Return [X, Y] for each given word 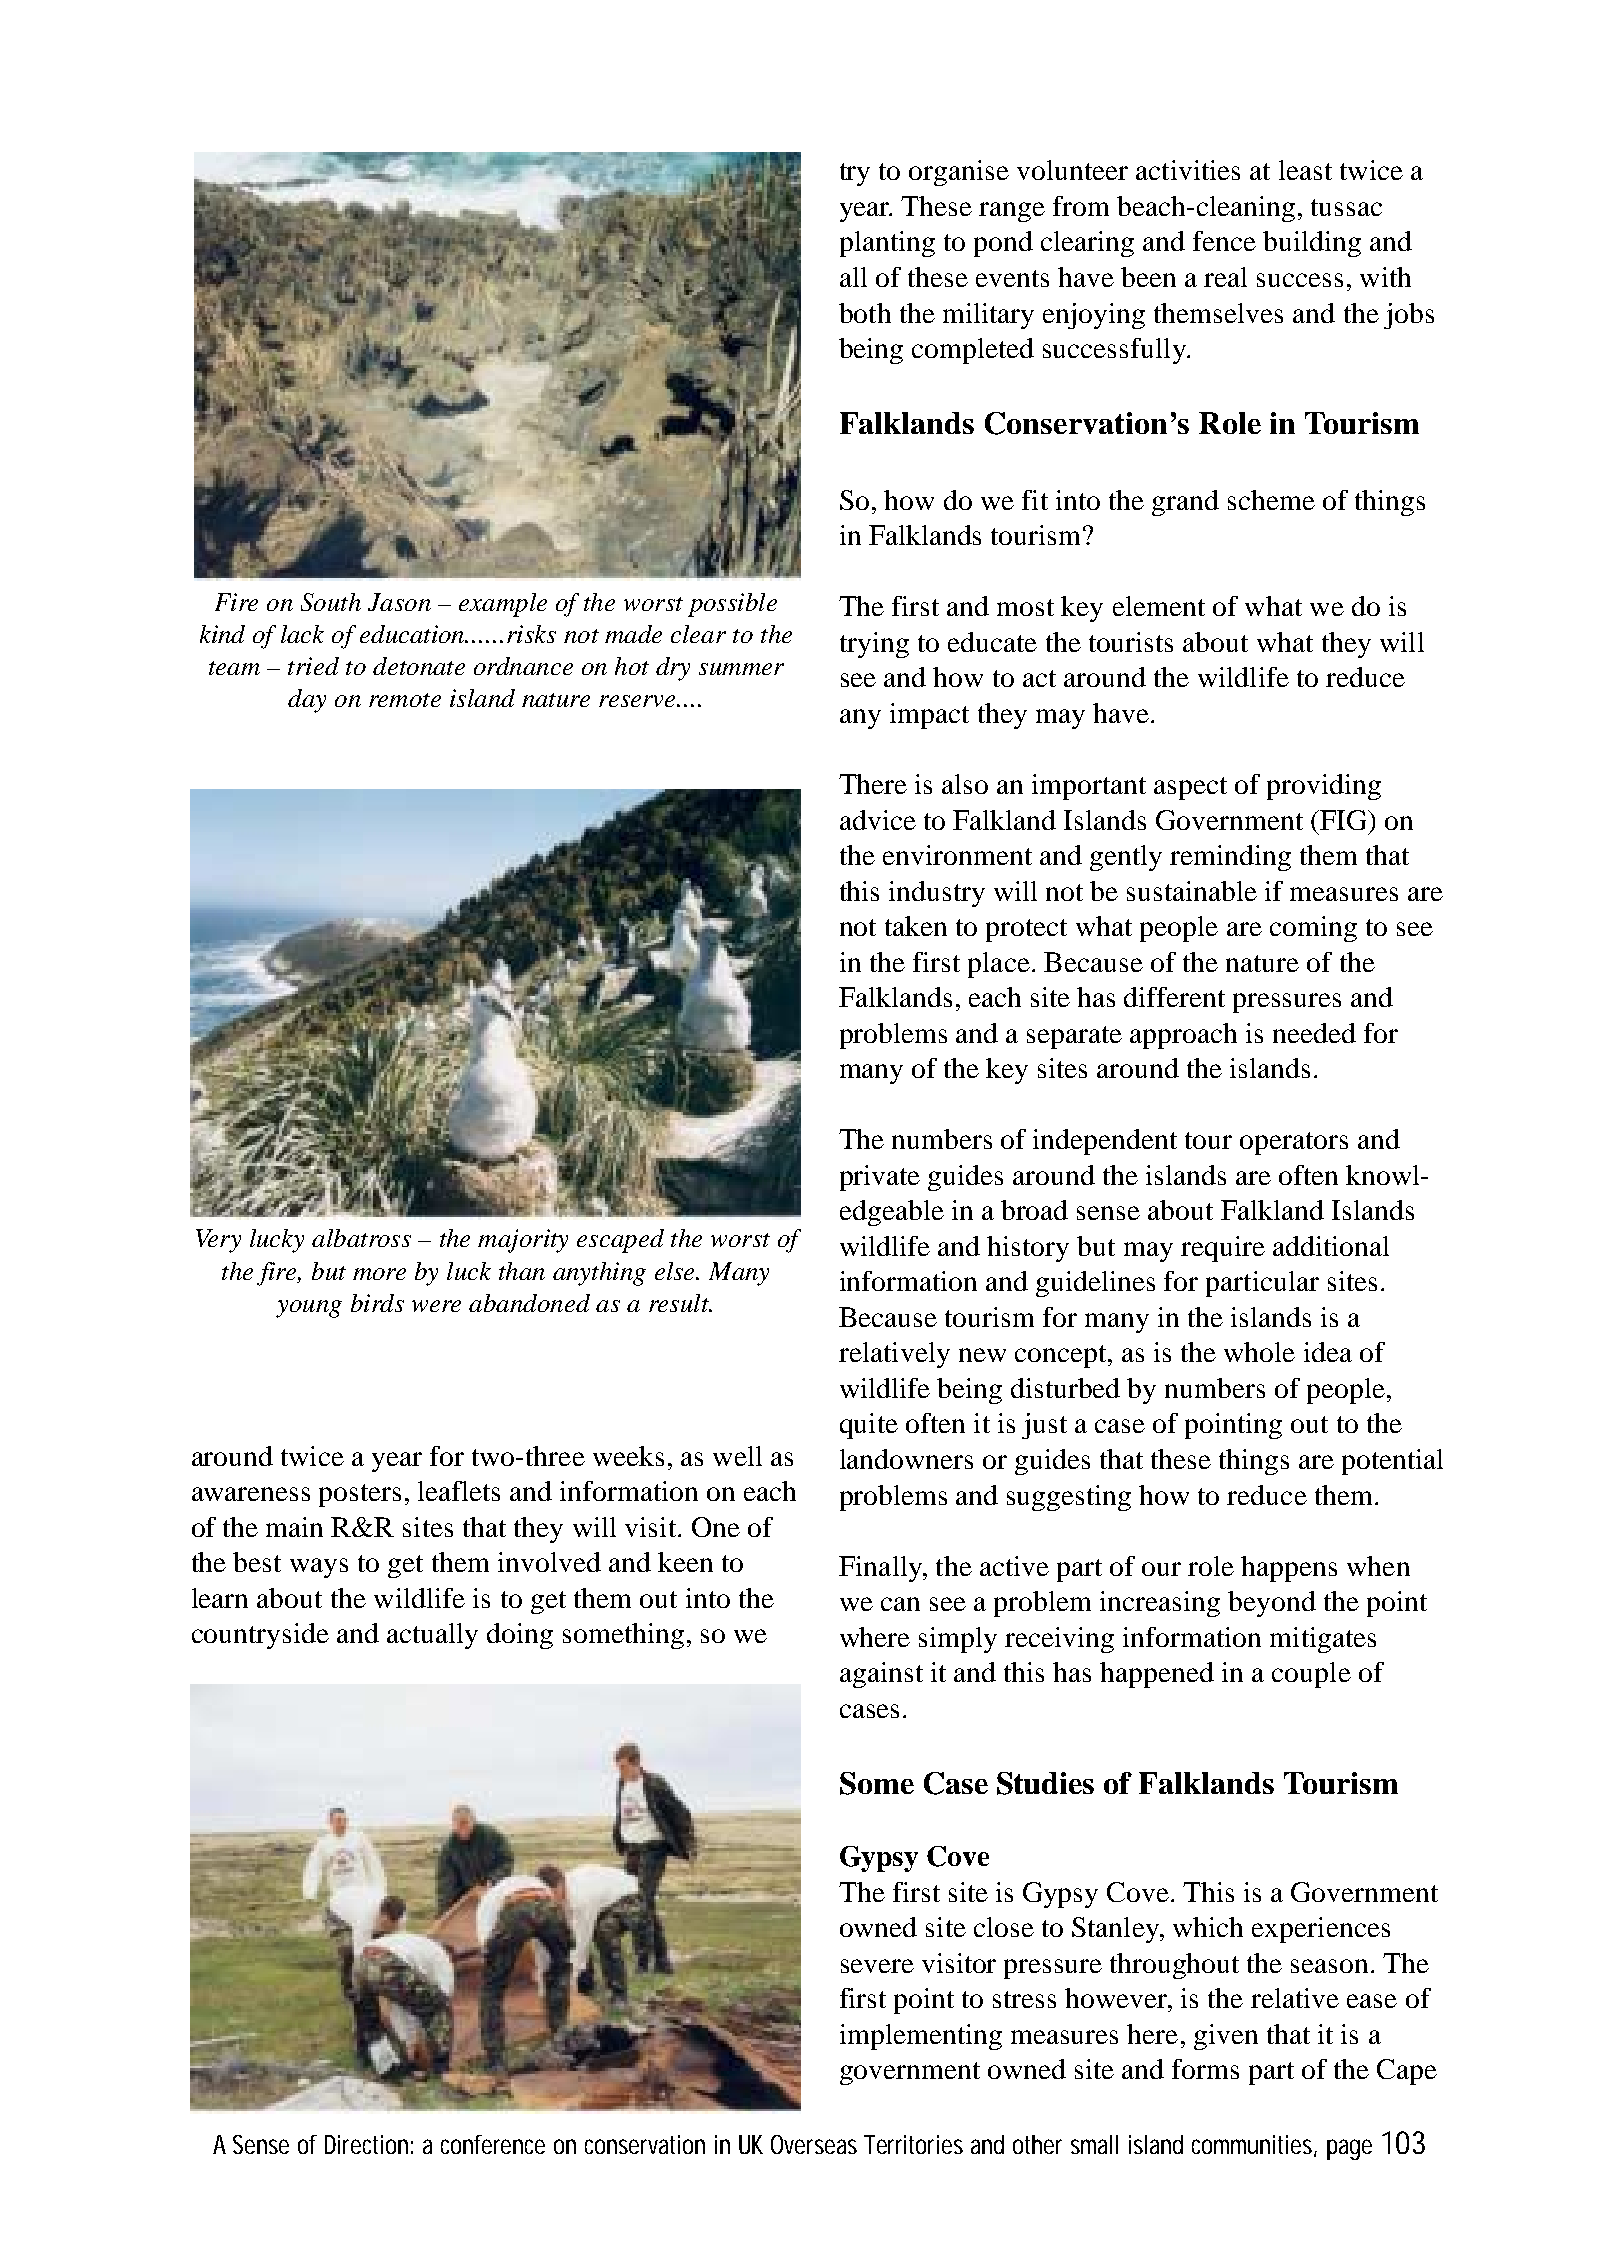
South [331, 602]
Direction [366, 2144]
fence [1224, 241]
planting [887, 244]
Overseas [814, 2144]
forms [1205, 2069]
